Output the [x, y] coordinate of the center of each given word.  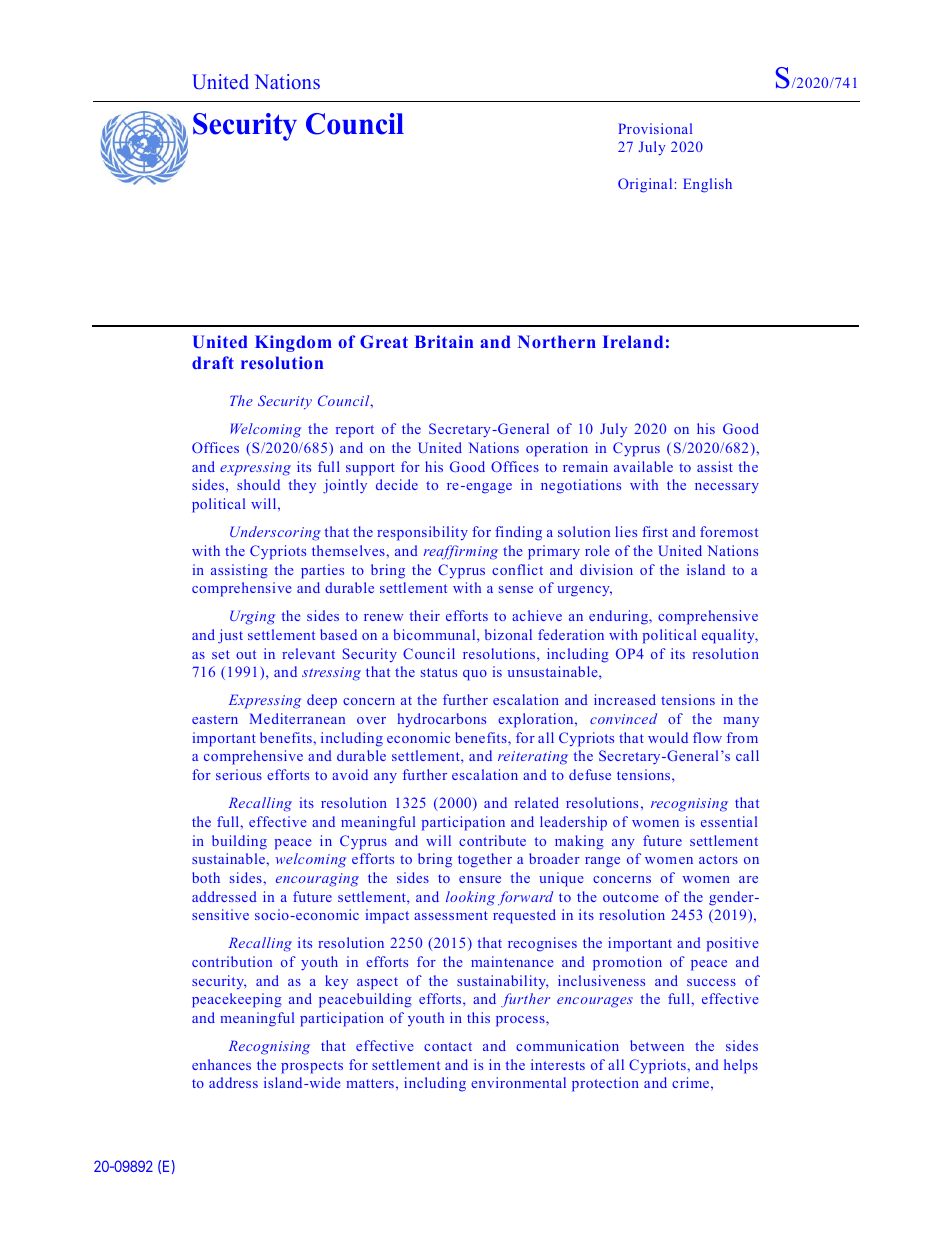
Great [384, 341]
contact [448, 1046]
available [643, 466]
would [668, 737]
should [258, 484]
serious [239, 774]
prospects [312, 1067]
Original [646, 185]
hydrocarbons [442, 720]
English [707, 185]
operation [557, 449]
